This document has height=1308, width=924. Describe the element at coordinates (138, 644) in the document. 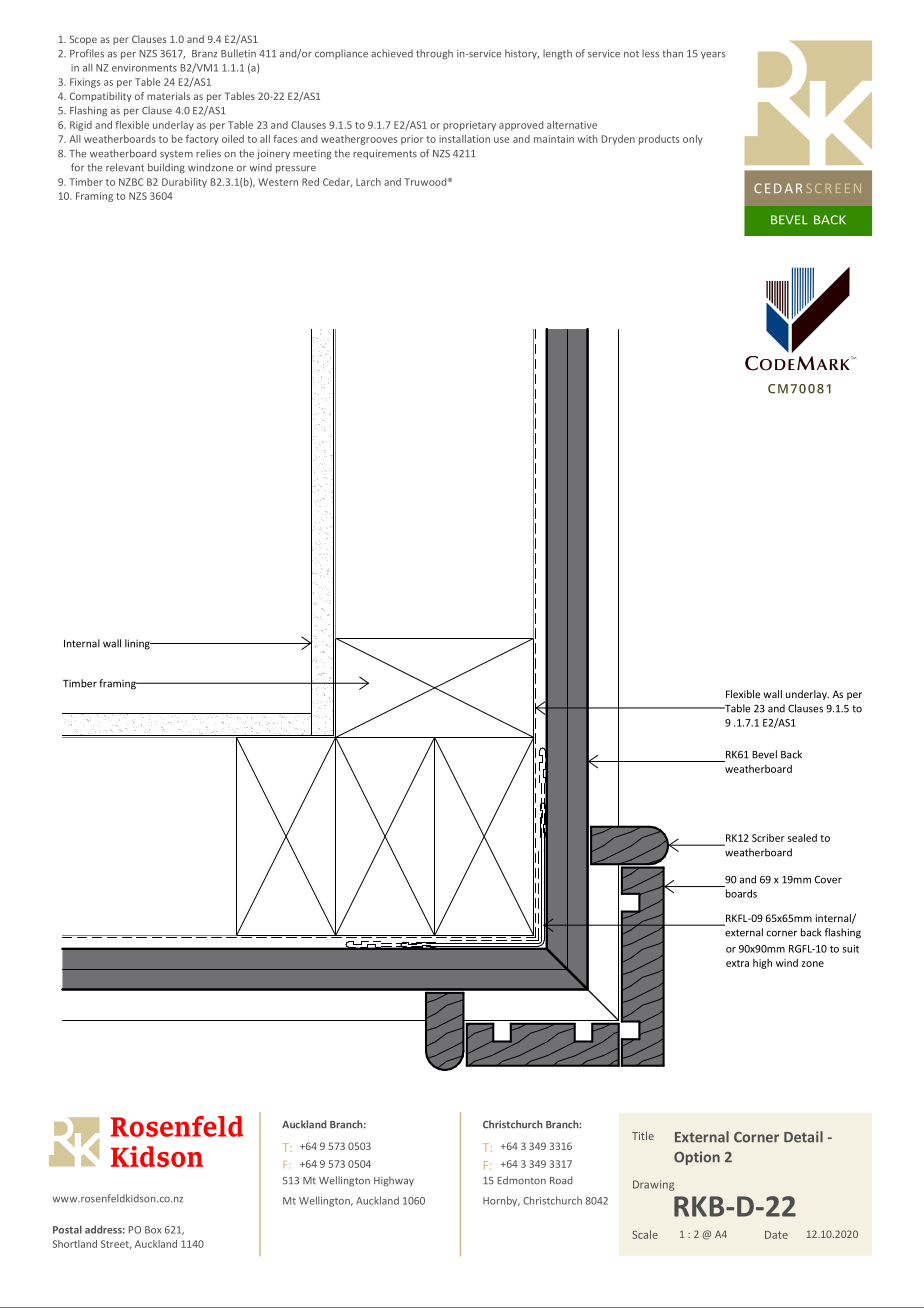

I see `lining` at that location.
